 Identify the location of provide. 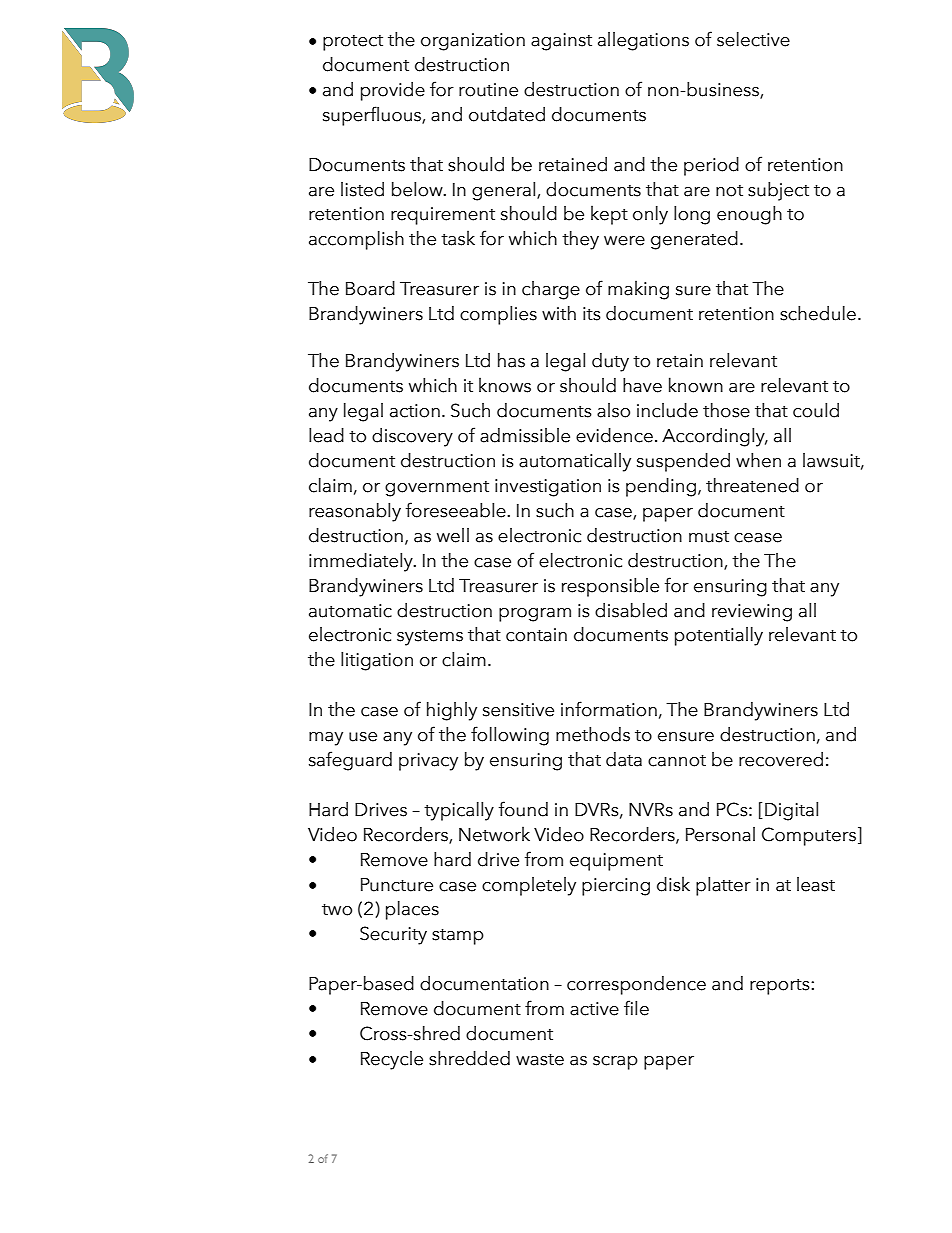
(393, 91).
